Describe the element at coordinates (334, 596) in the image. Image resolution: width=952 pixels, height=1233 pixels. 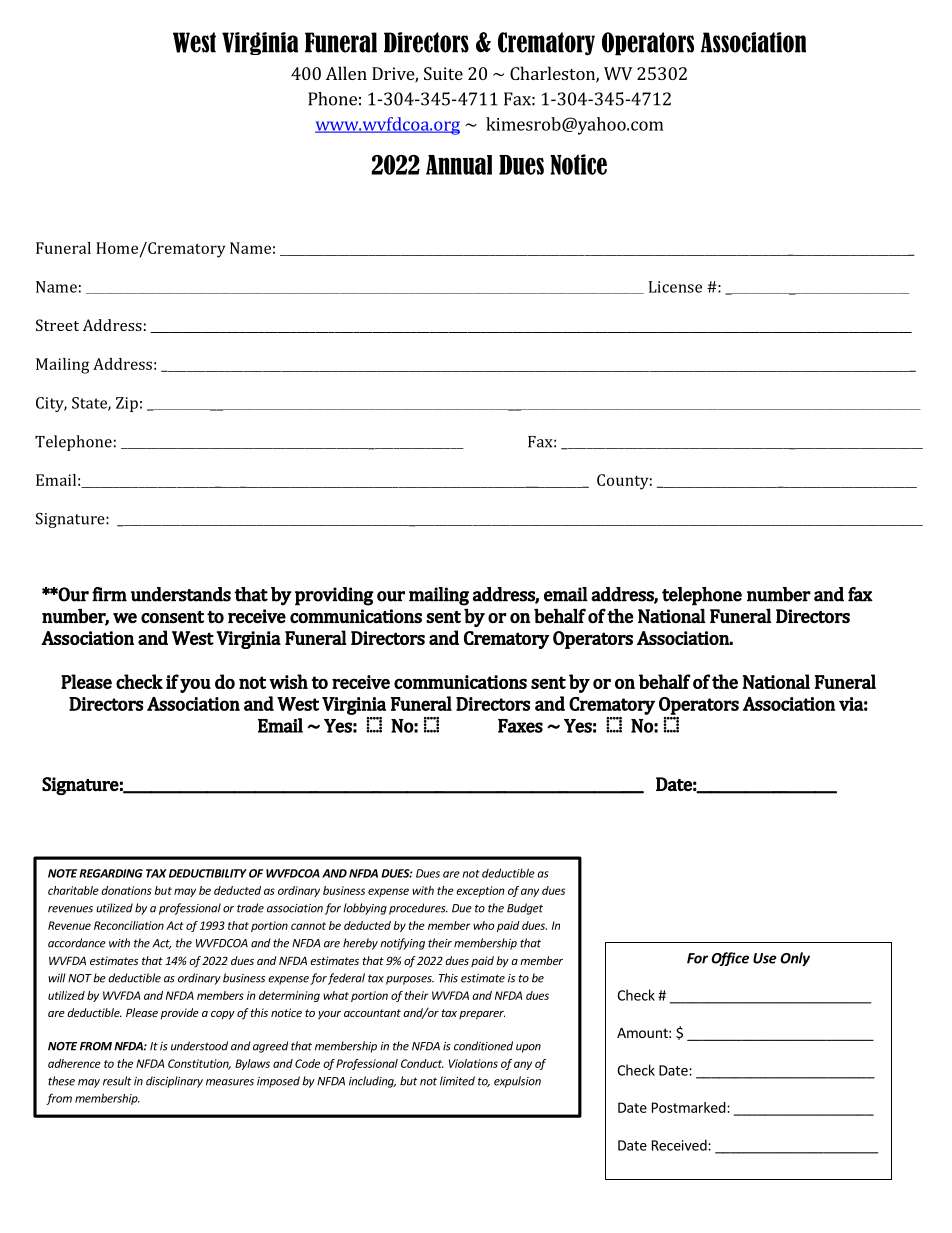
I see `providing` at that location.
